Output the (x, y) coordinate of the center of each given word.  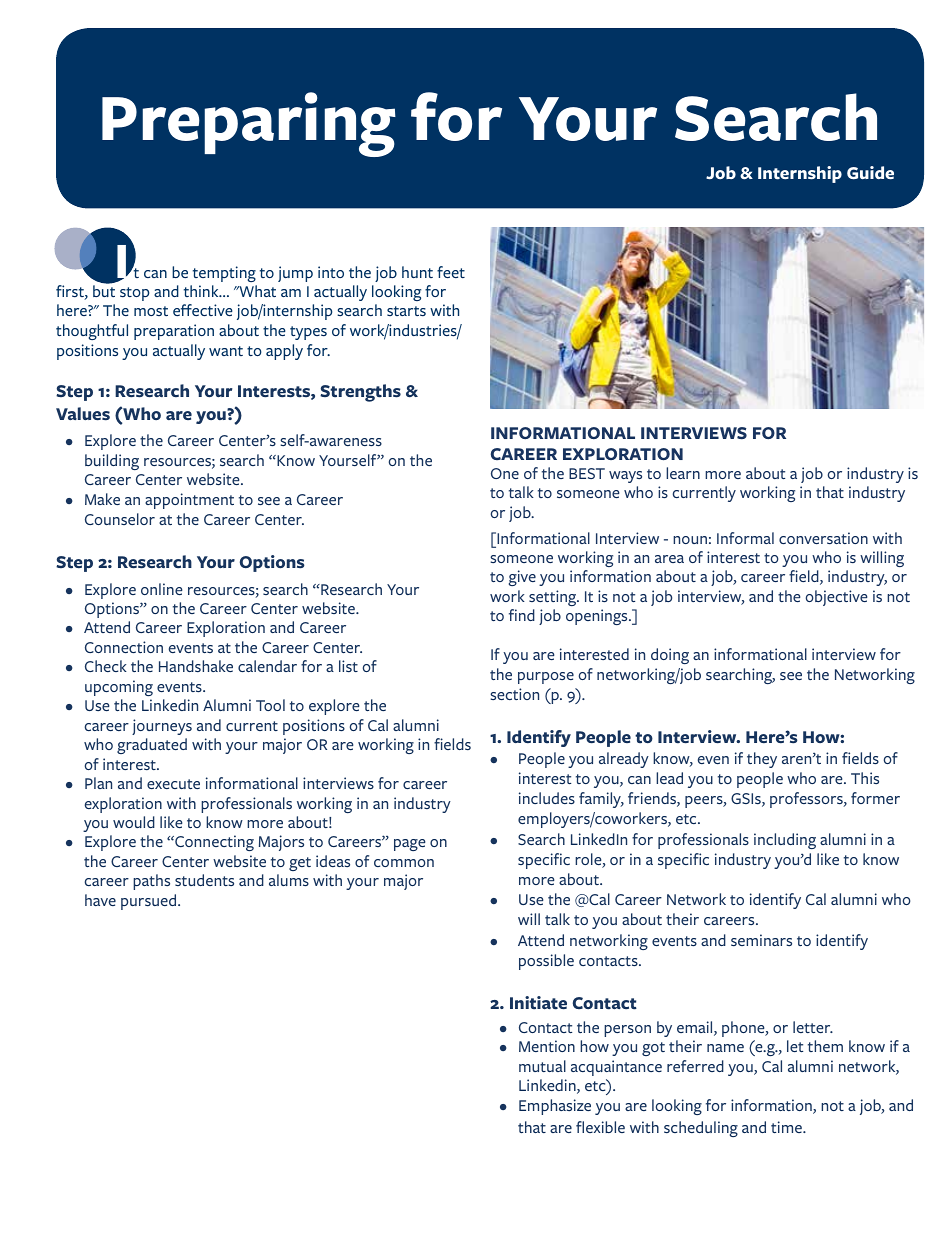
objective (836, 598)
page (409, 845)
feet (451, 272)
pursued (150, 902)
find (522, 615)
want (226, 351)
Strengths (360, 393)
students (204, 880)
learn (683, 473)
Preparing (249, 124)
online (161, 589)
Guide (870, 173)
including (785, 841)
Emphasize (555, 1107)
